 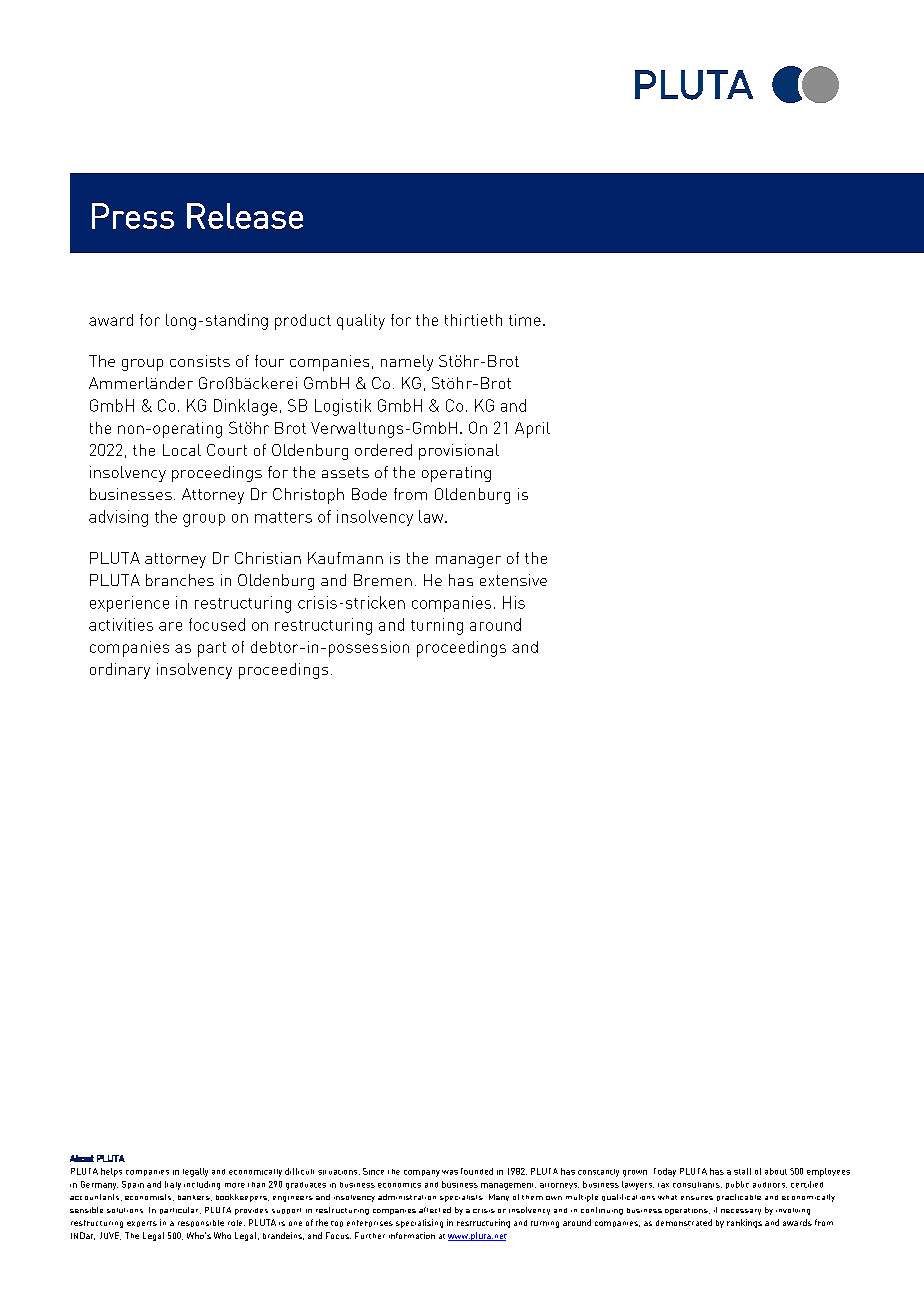 I want to click on His, so click(x=514, y=602).
